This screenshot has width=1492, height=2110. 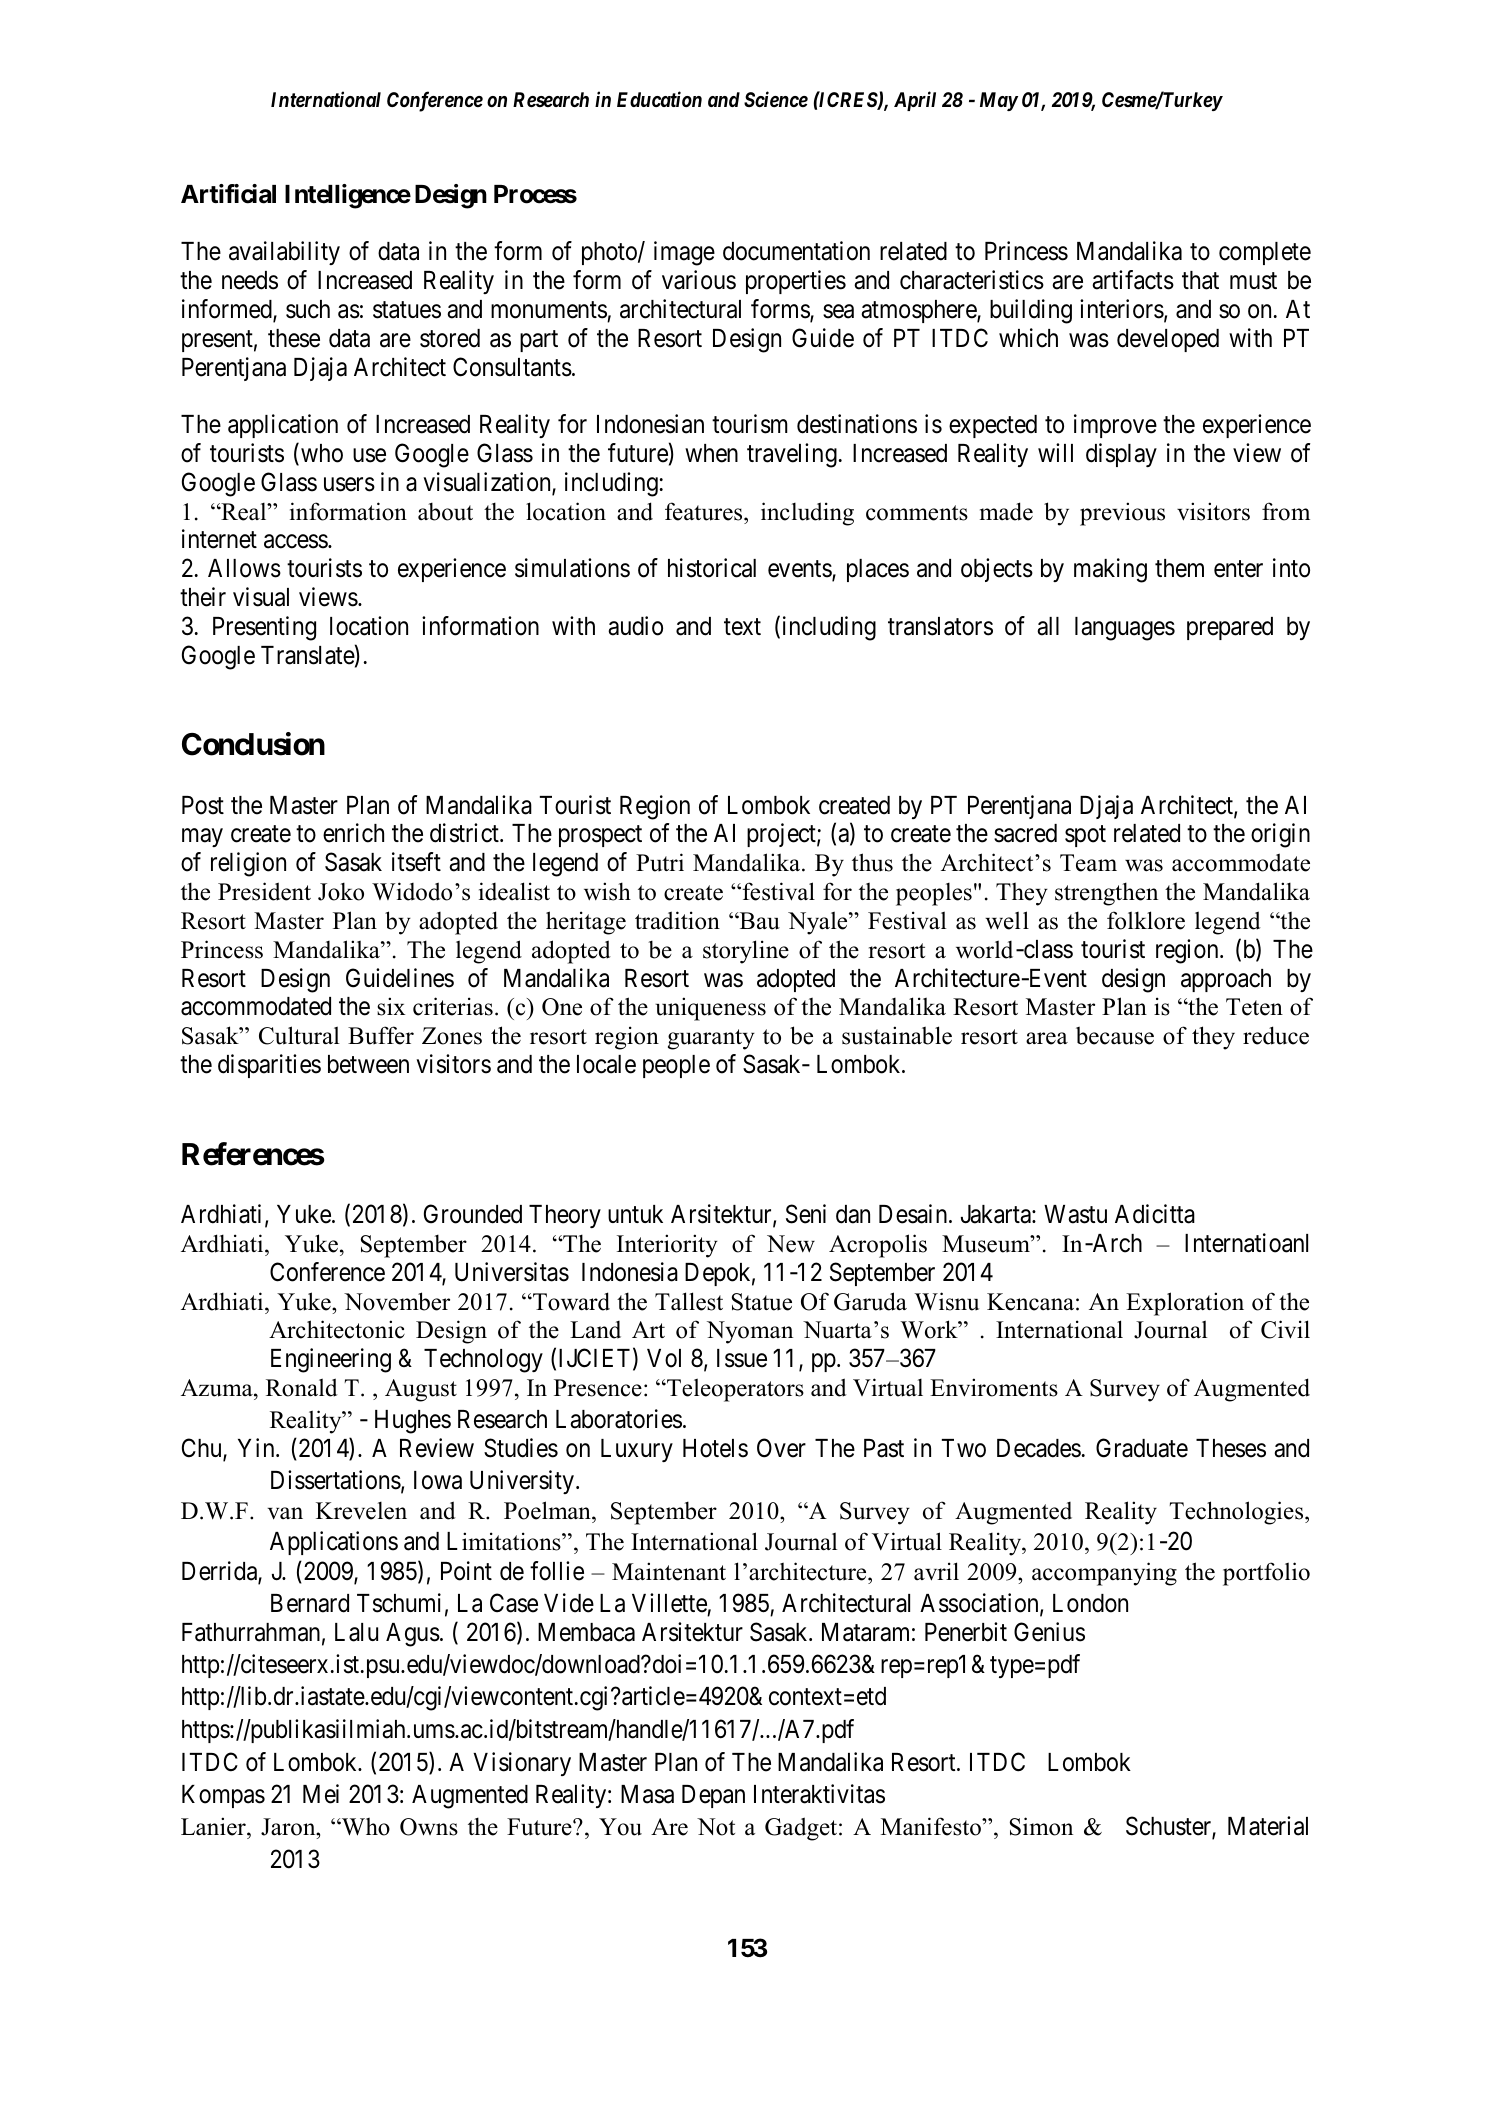 I want to click on Science, so click(x=776, y=99).
